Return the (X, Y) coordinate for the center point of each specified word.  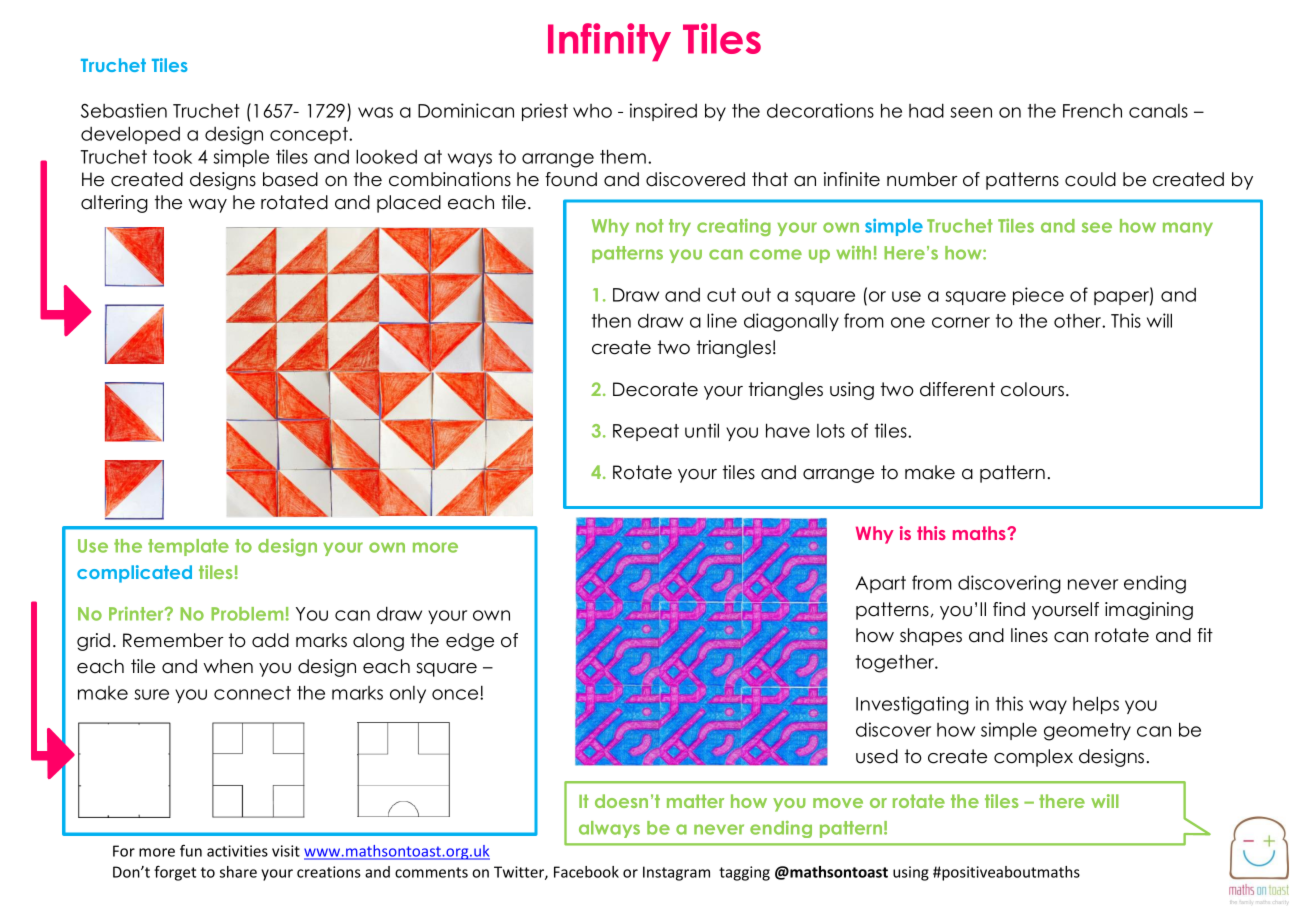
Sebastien (124, 110)
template (188, 547)
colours (1032, 389)
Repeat (646, 432)
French (1092, 111)
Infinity (609, 42)
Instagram (676, 873)
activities (237, 851)
